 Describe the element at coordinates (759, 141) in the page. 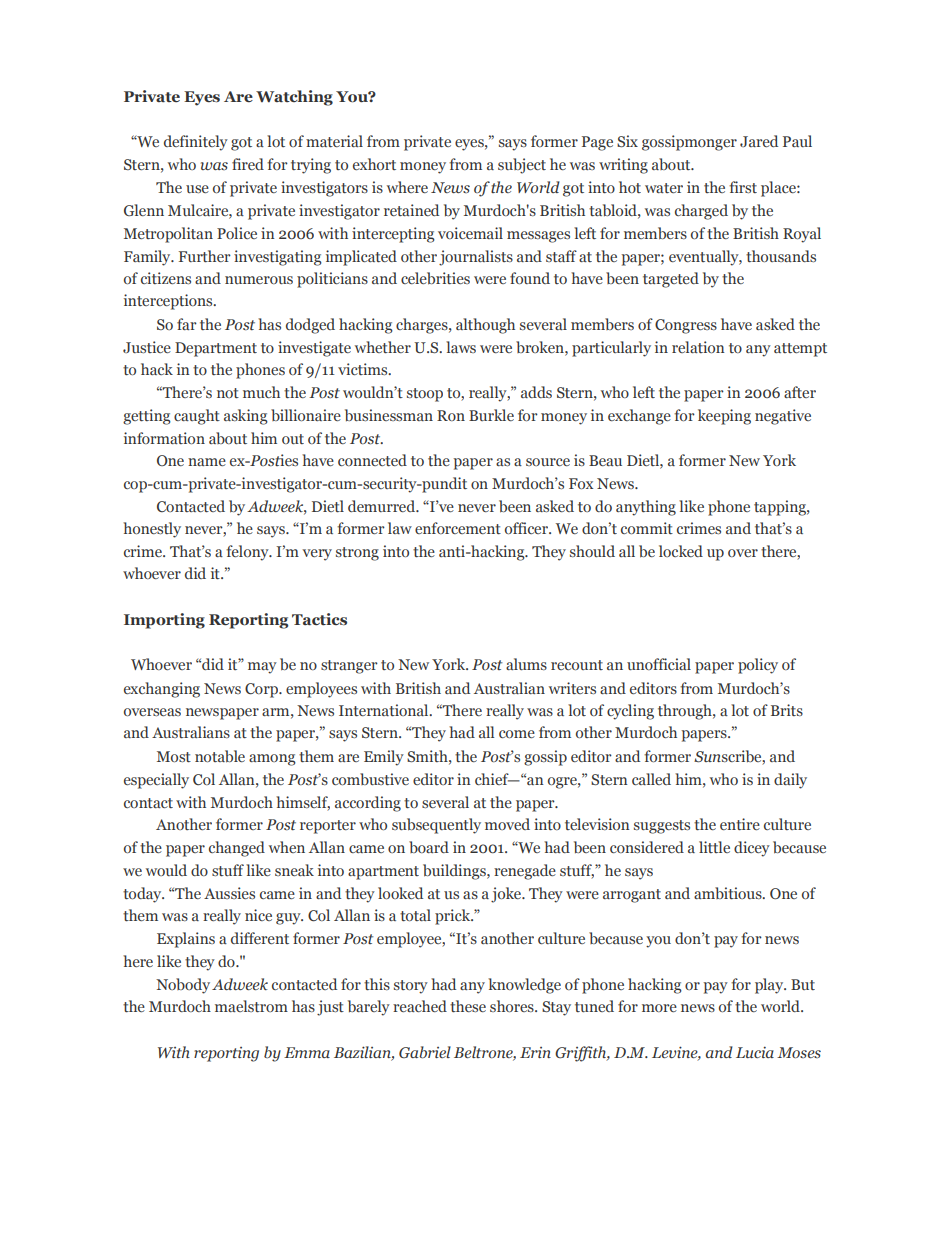

I see `Jared` at that location.
